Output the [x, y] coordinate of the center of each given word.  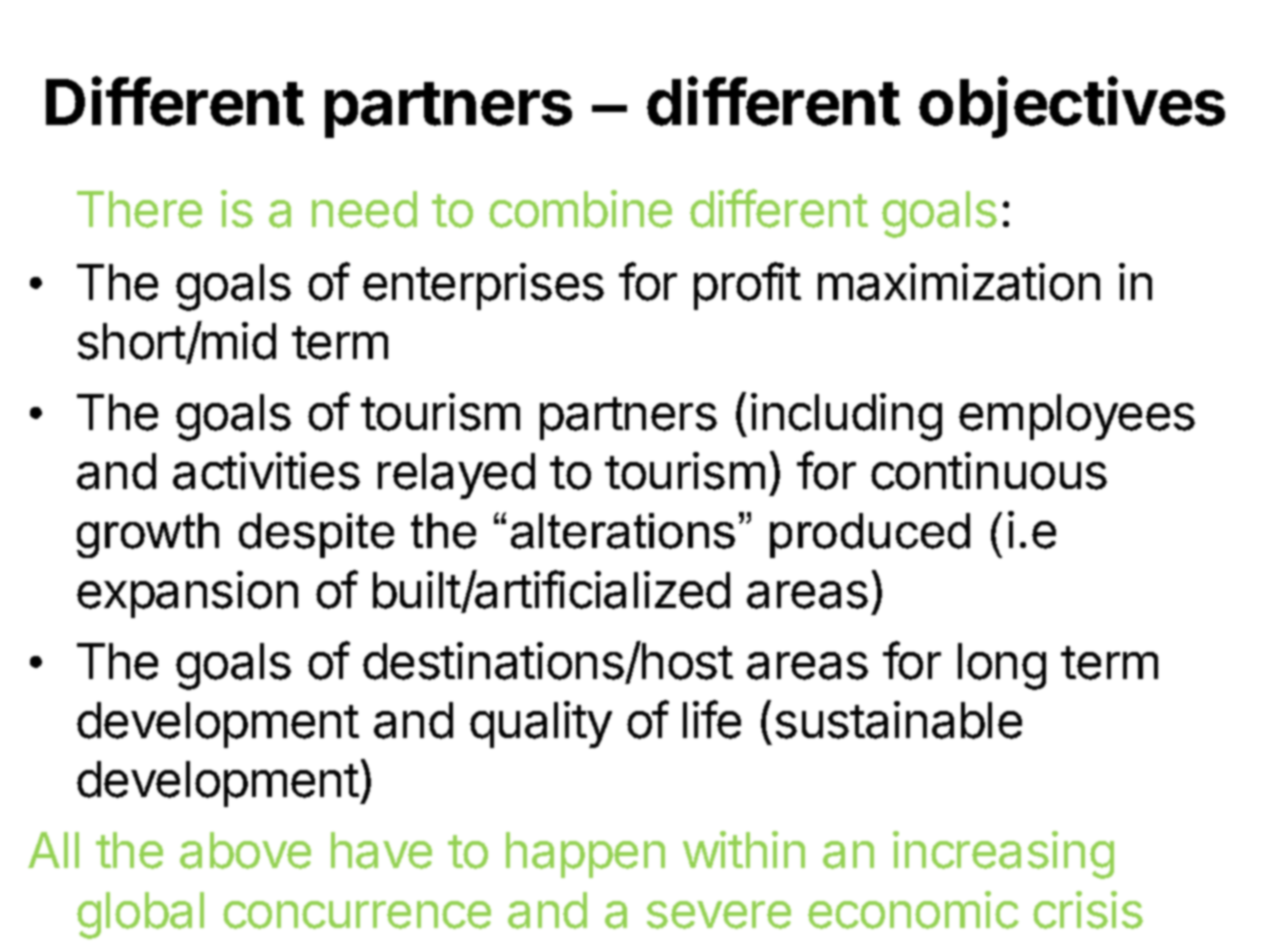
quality [541, 724]
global [140, 915]
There [139, 209]
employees [1077, 417]
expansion [187, 594]
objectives [1072, 107]
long [1002, 666]
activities [266, 471]
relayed [456, 476]
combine [580, 209]
